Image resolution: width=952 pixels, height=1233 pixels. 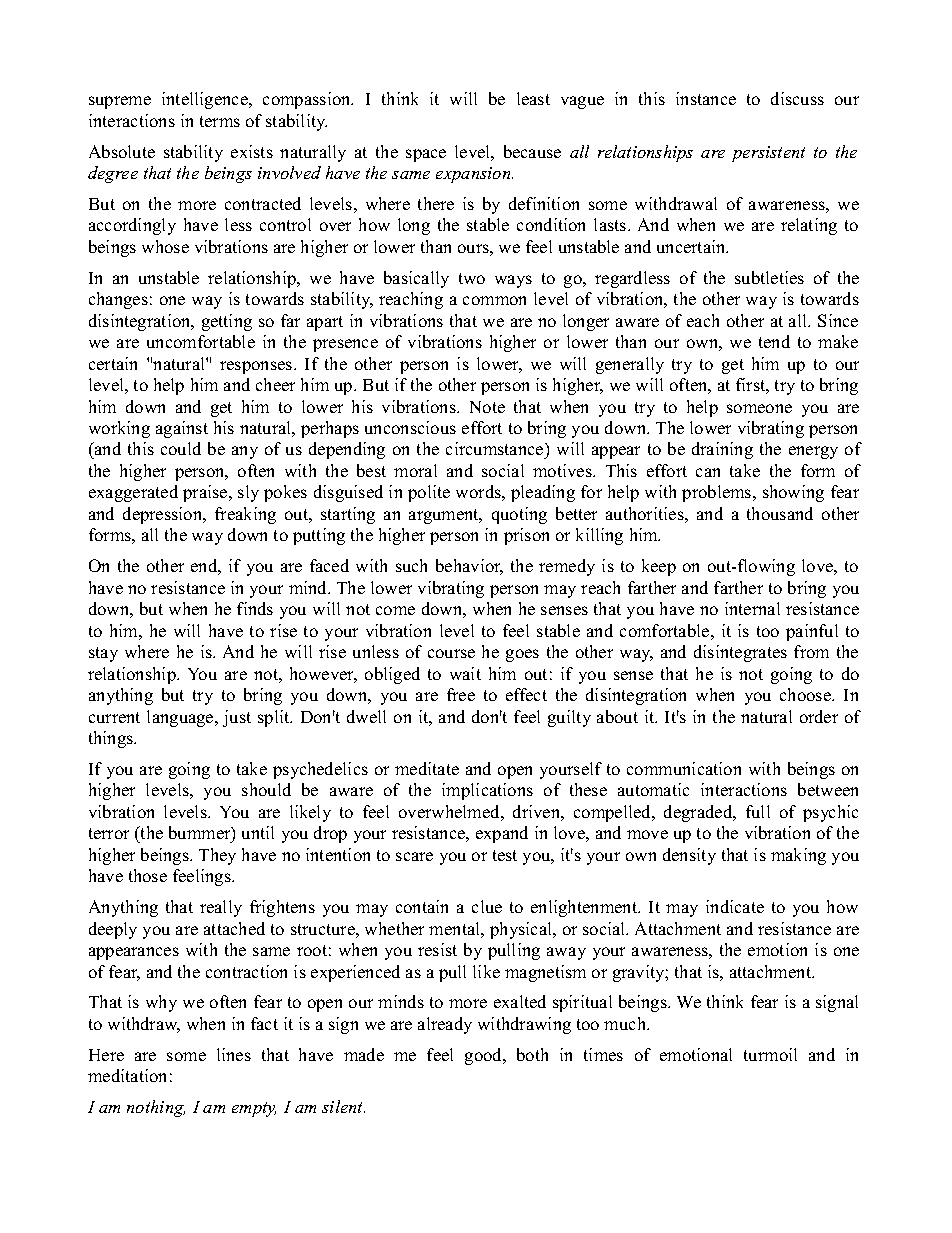 I want to click on lines, so click(x=234, y=1054).
